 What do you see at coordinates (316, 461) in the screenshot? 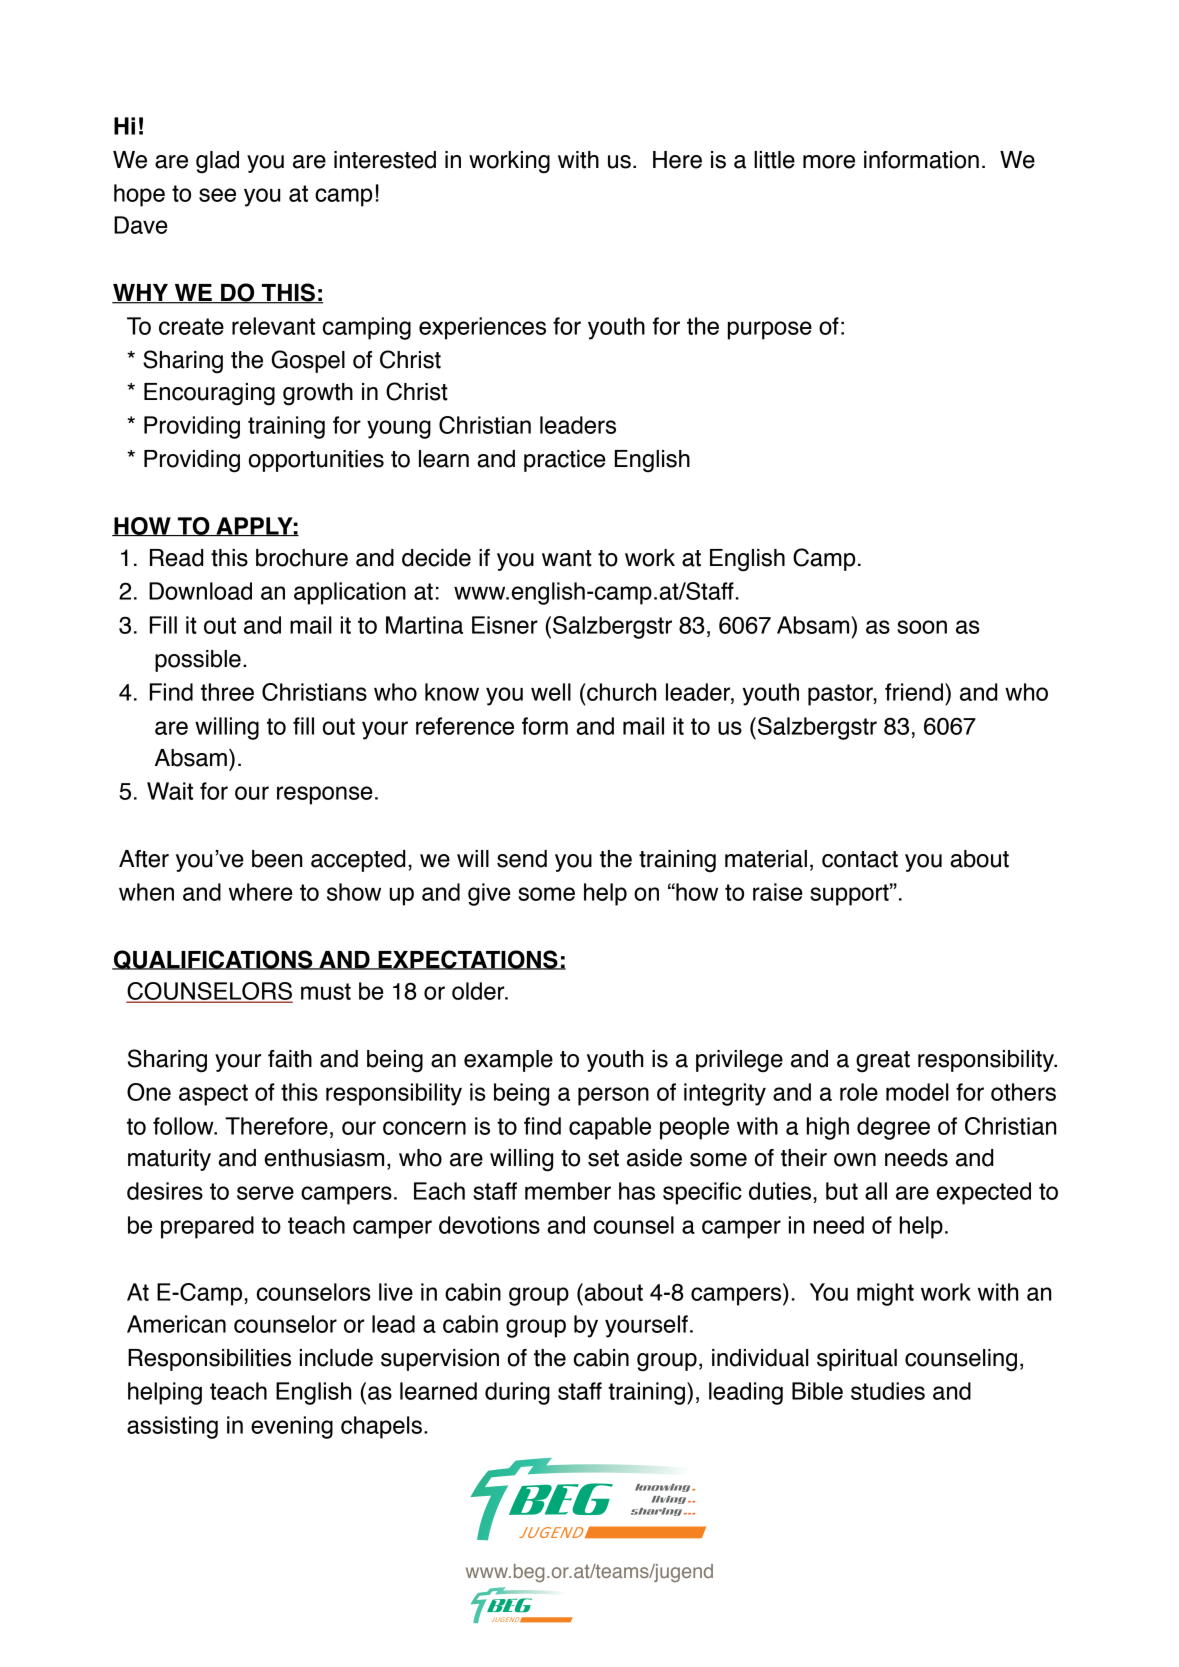
I see `opportunities` at bounding box center [316, 461].
